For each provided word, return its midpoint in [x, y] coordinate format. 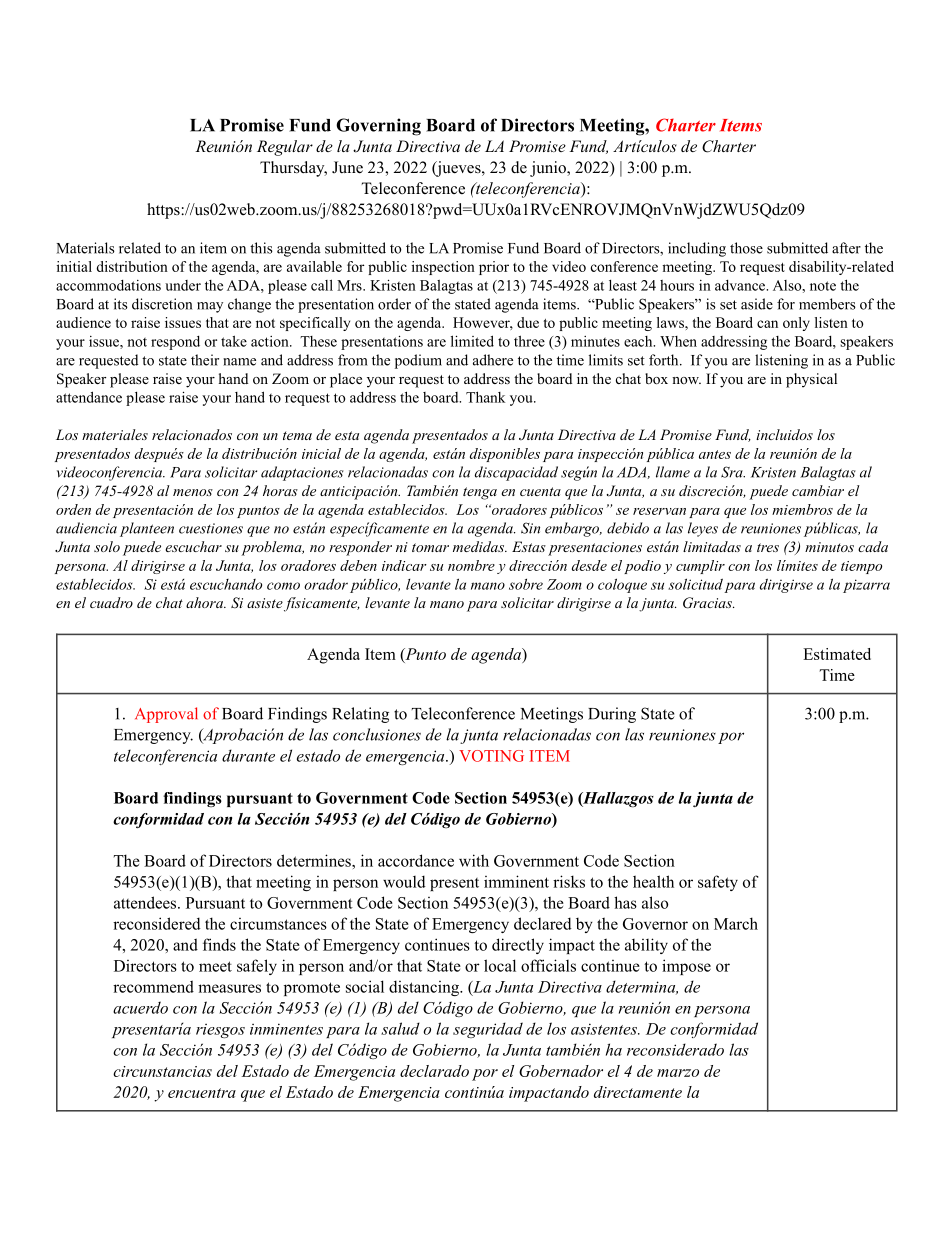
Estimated [837, 654]
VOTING [491, 756]
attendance [89, 397]
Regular [285, 148]
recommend [153, 986]
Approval [166, 715]
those [746, 248]
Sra [733, 472]
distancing [425, 988]
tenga [480, 493]
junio [549, 169]
